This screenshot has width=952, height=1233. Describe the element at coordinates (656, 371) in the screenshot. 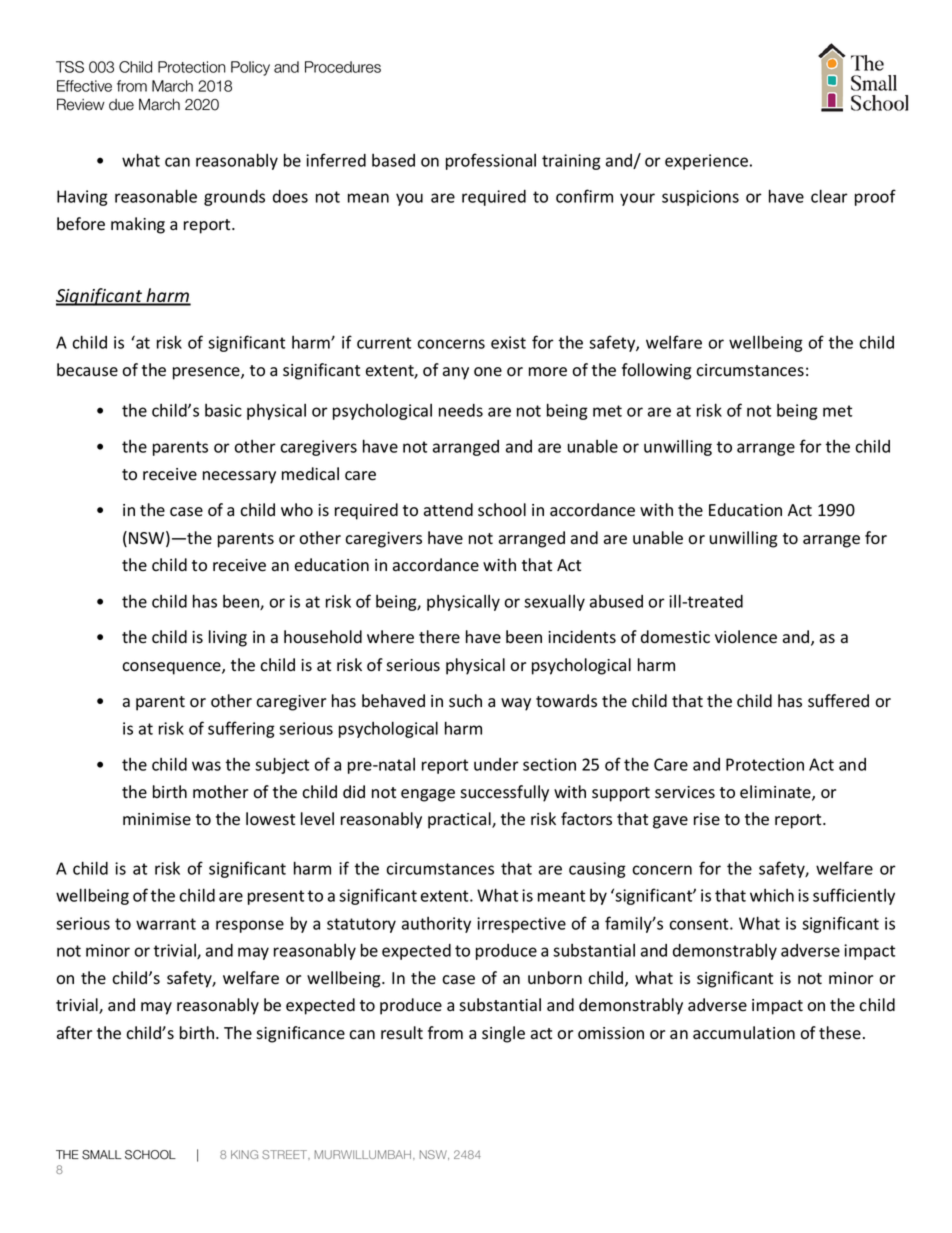

I see `following` at that location.
